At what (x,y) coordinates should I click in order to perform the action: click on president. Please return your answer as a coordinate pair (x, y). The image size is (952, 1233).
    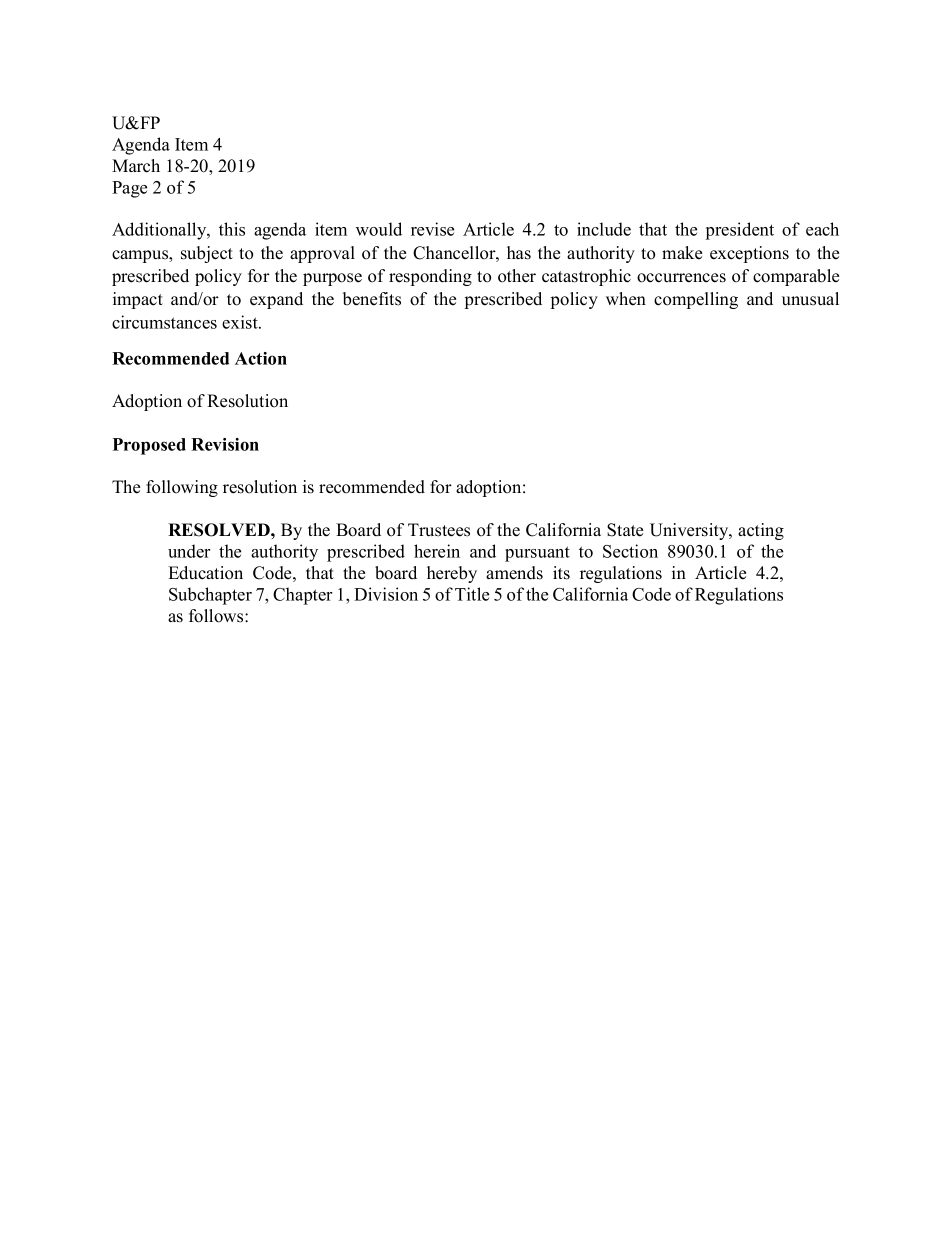
    Looking at the image, I should click on (740, 231).
